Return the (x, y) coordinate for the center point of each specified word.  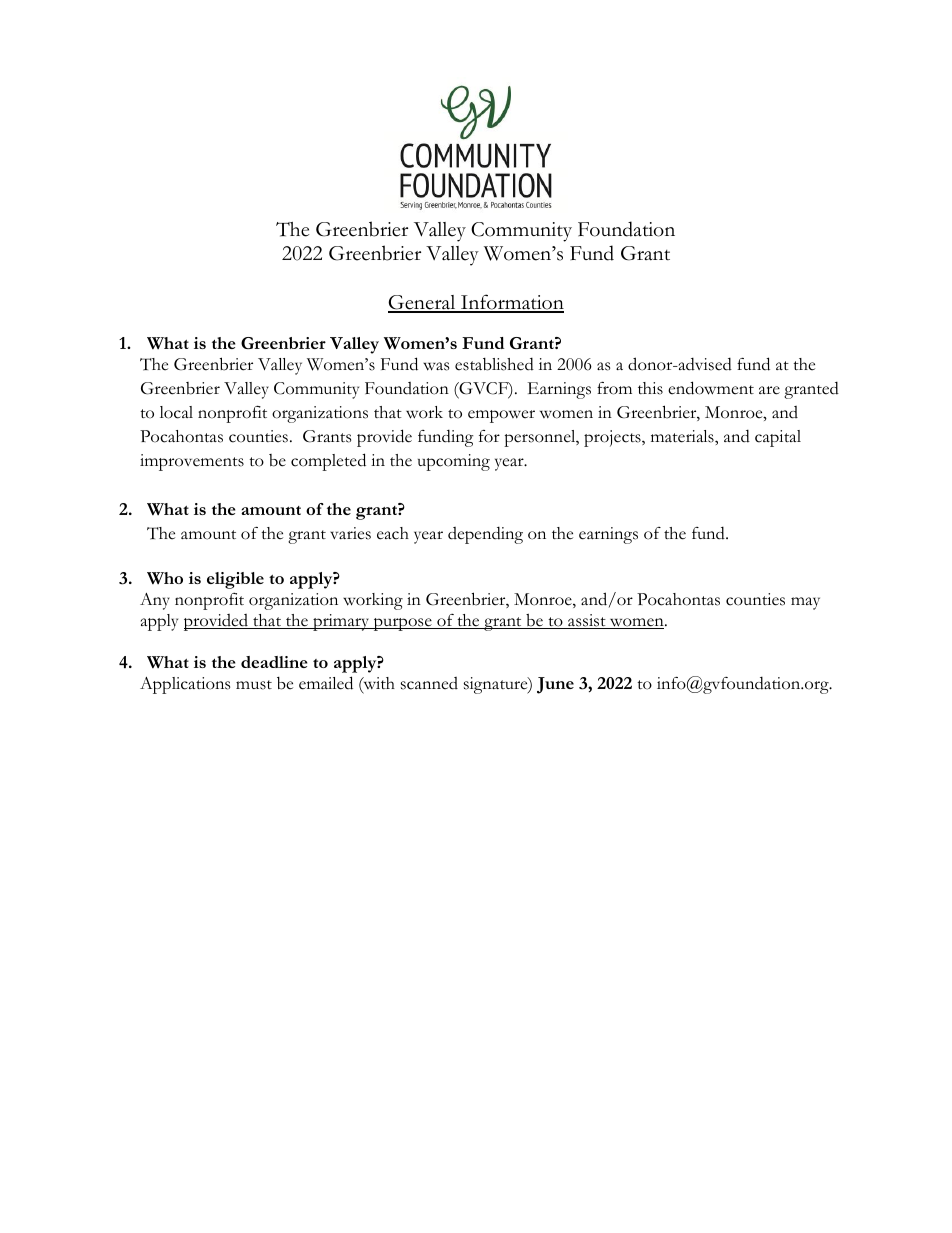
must (254, 685)
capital (778, 438)
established (494, 364)
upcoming (454, 462)
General (423, 304)
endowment (711, 388)
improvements (192, 462)
